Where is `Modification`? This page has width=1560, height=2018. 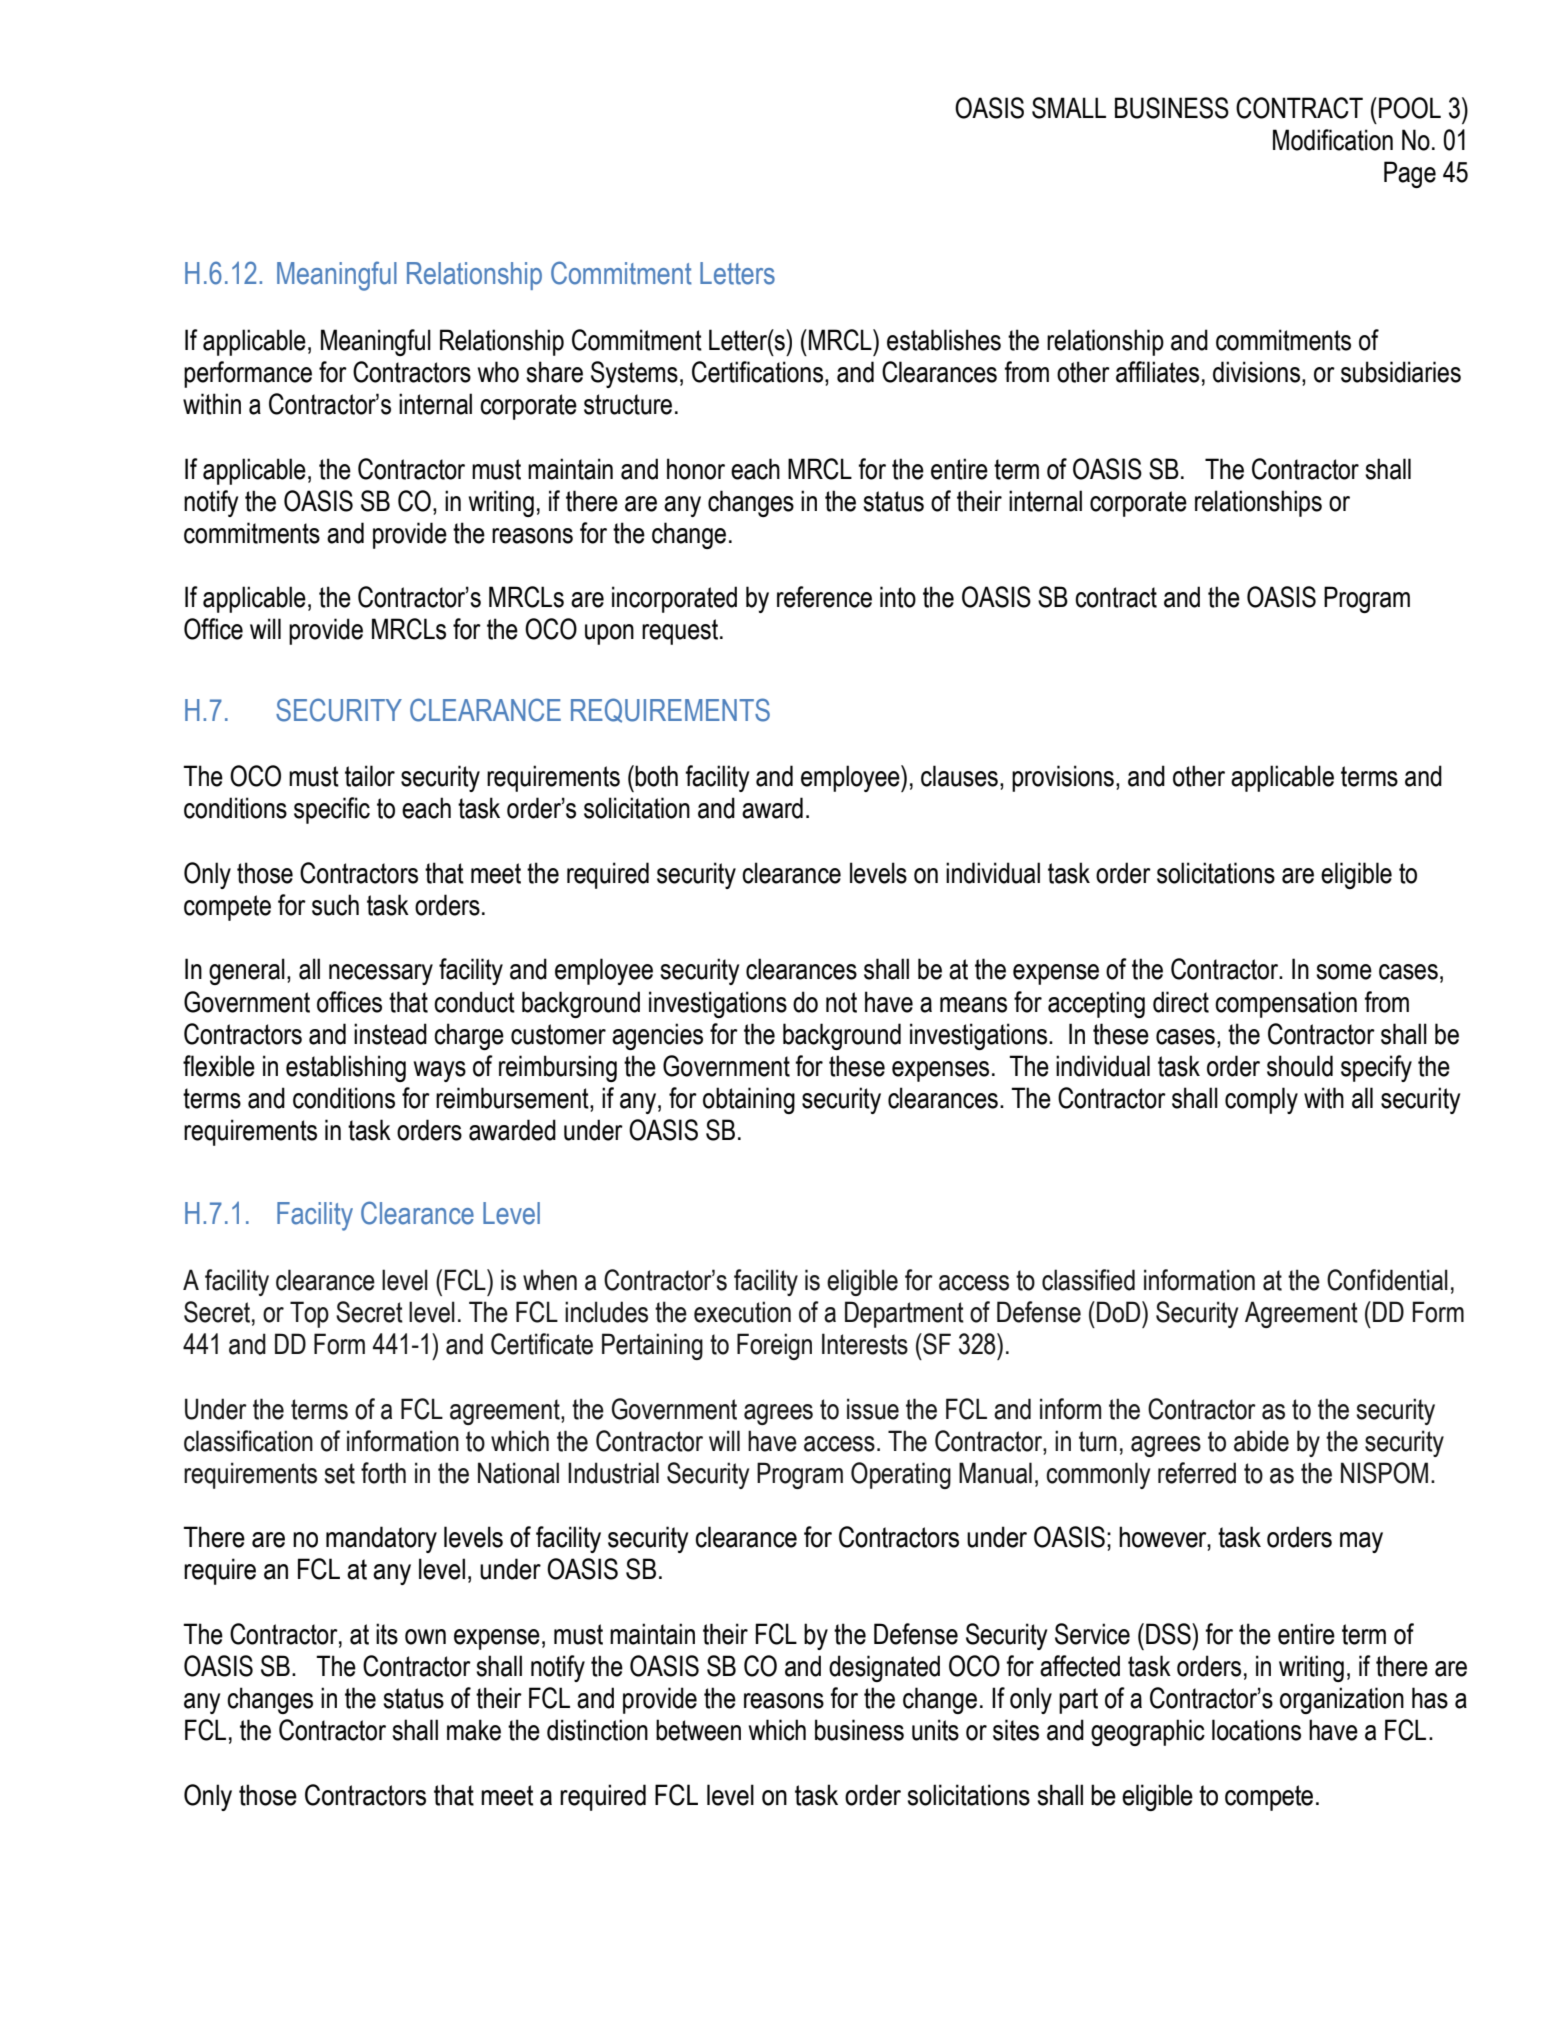
Modification is located at coordinates (1333, 140).
